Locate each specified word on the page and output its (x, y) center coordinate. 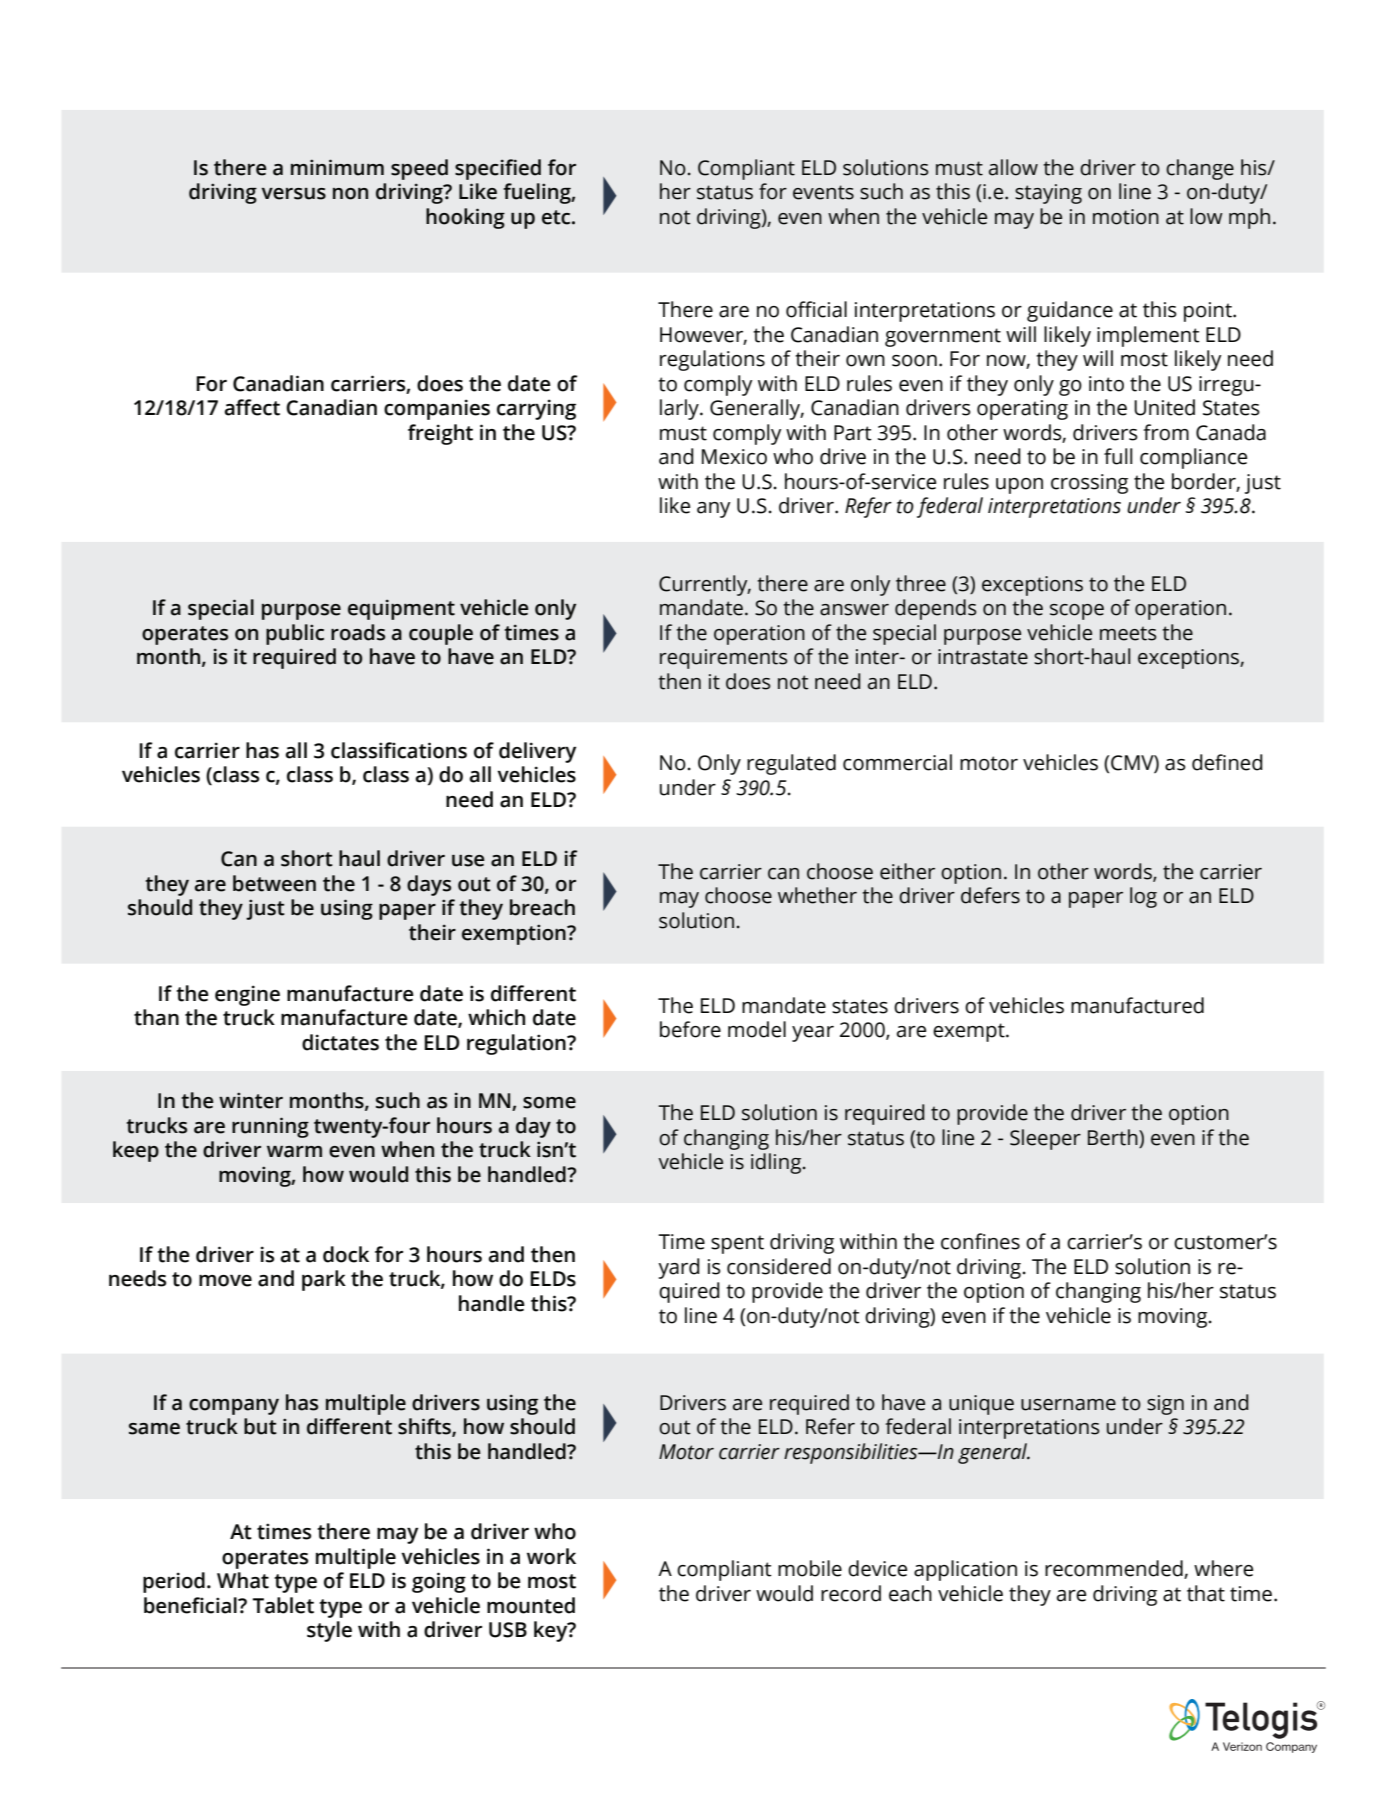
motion (1126, 217)
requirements (724, 659)
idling (776, 1163)
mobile (810, 1568)
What (243, 1580)
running (270, 1127)
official (816, 309)
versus (293, 194)
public (295, 634)
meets (1128, 633)
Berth (1114, 1137)
